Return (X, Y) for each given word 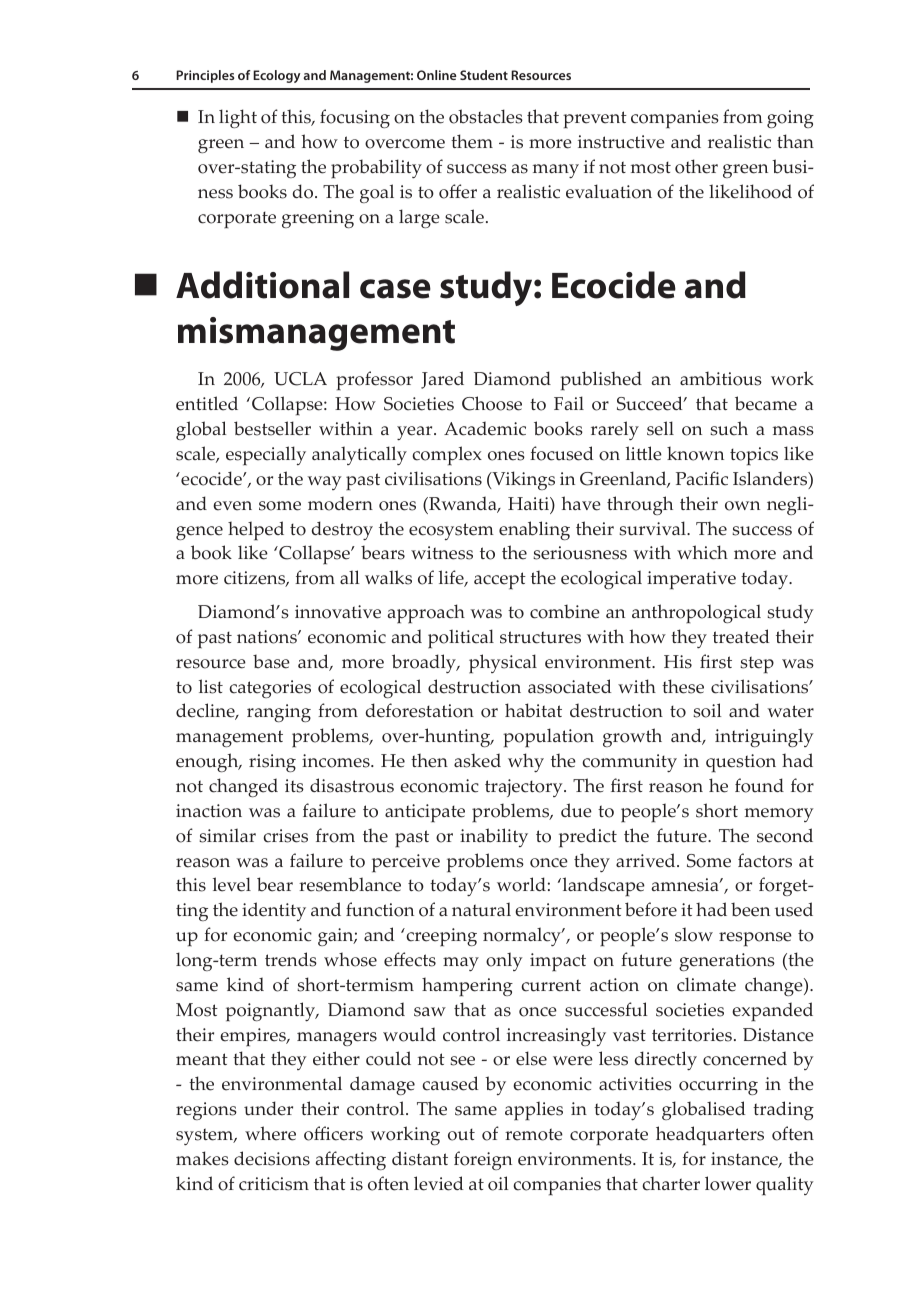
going (790, 119)
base (271, 661)
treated (741, 636)
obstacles (486, 116)
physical (503, 664)
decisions (272, 1158)
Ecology (276, 76)
